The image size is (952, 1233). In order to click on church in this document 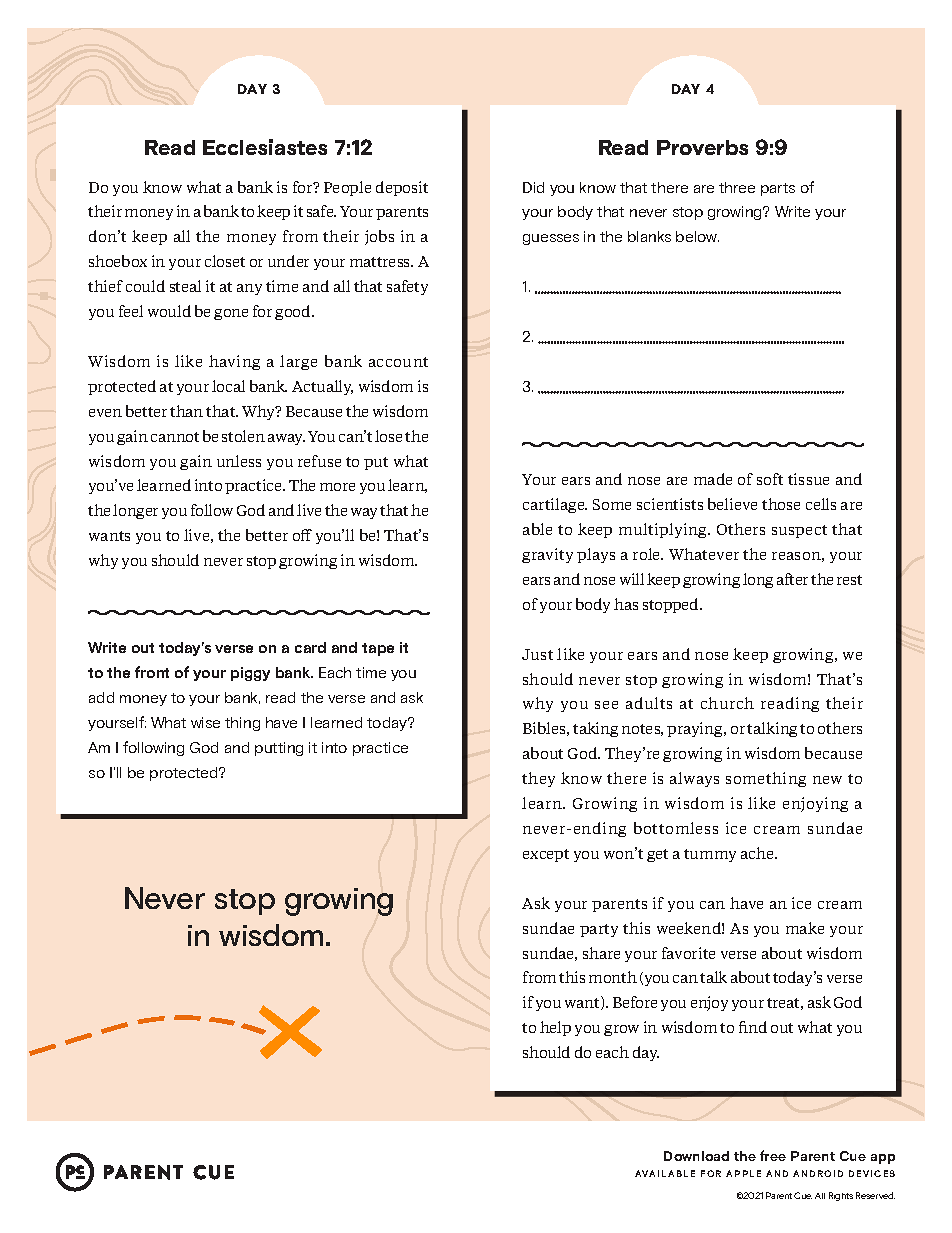, I will do `click(727, 703)`.
